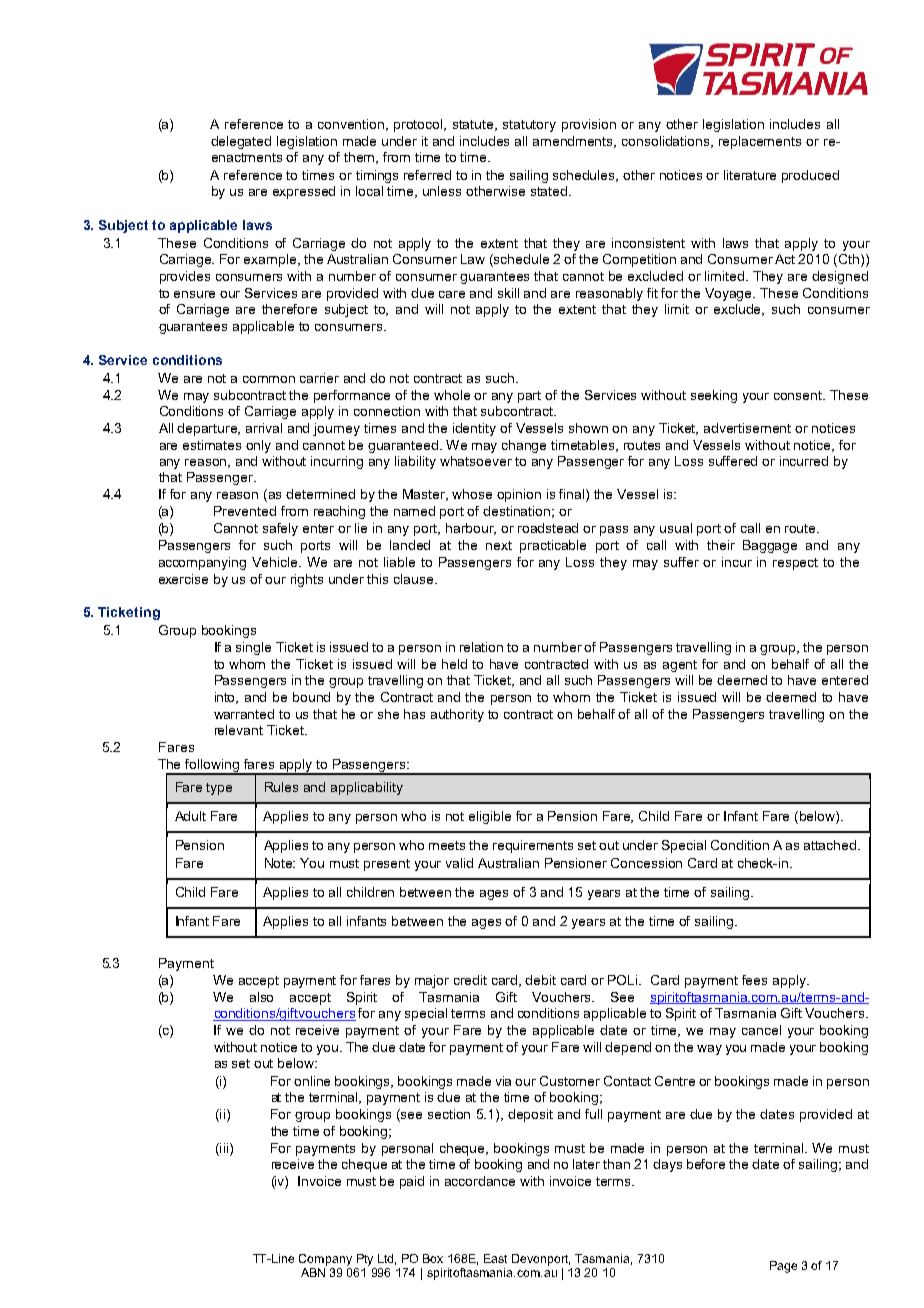  Describe the element at coordinates (495, 1258) in the document. I see `East` at that location.
